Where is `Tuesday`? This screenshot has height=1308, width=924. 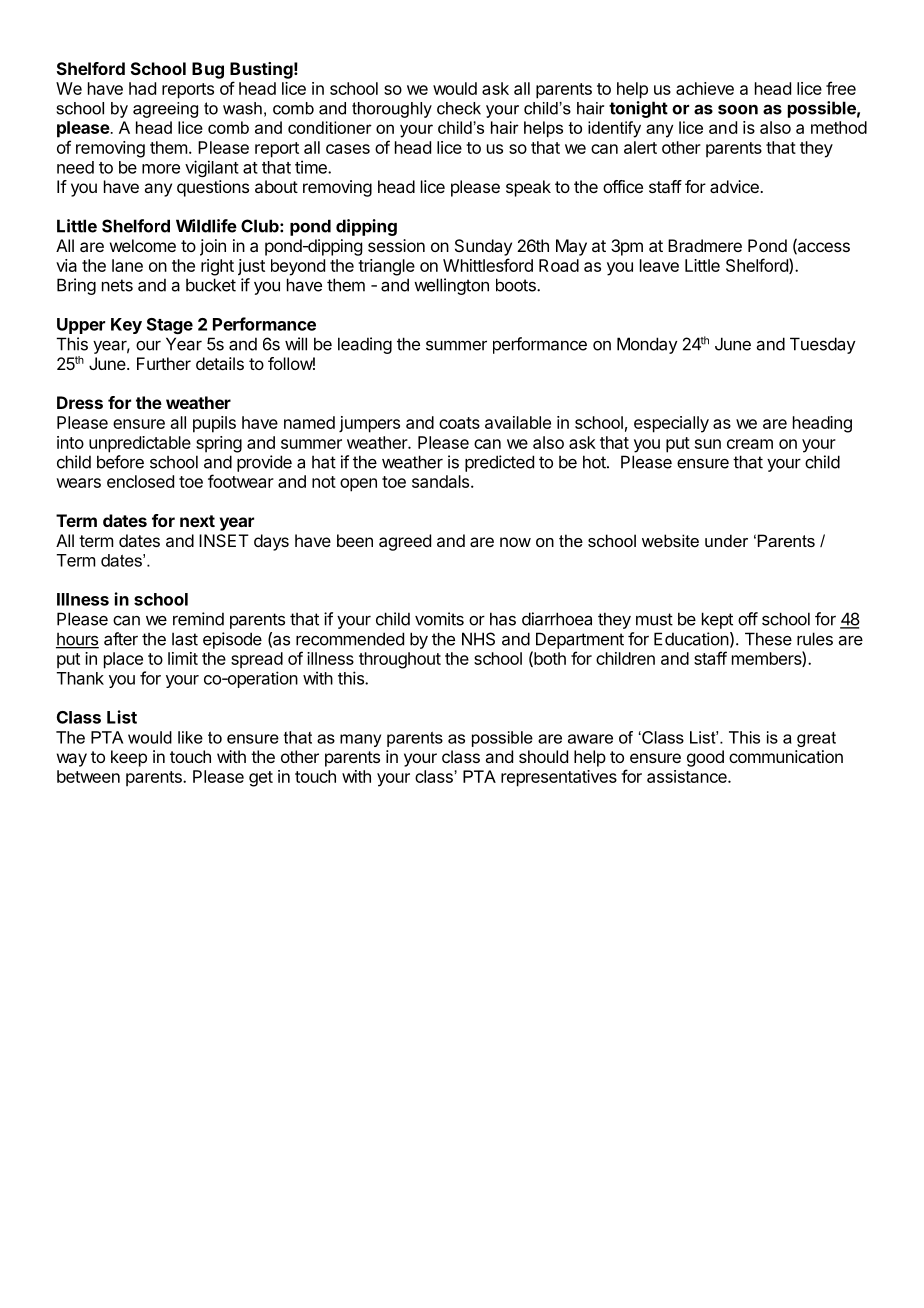 Tuesday is located at coordinates (823, 345).
